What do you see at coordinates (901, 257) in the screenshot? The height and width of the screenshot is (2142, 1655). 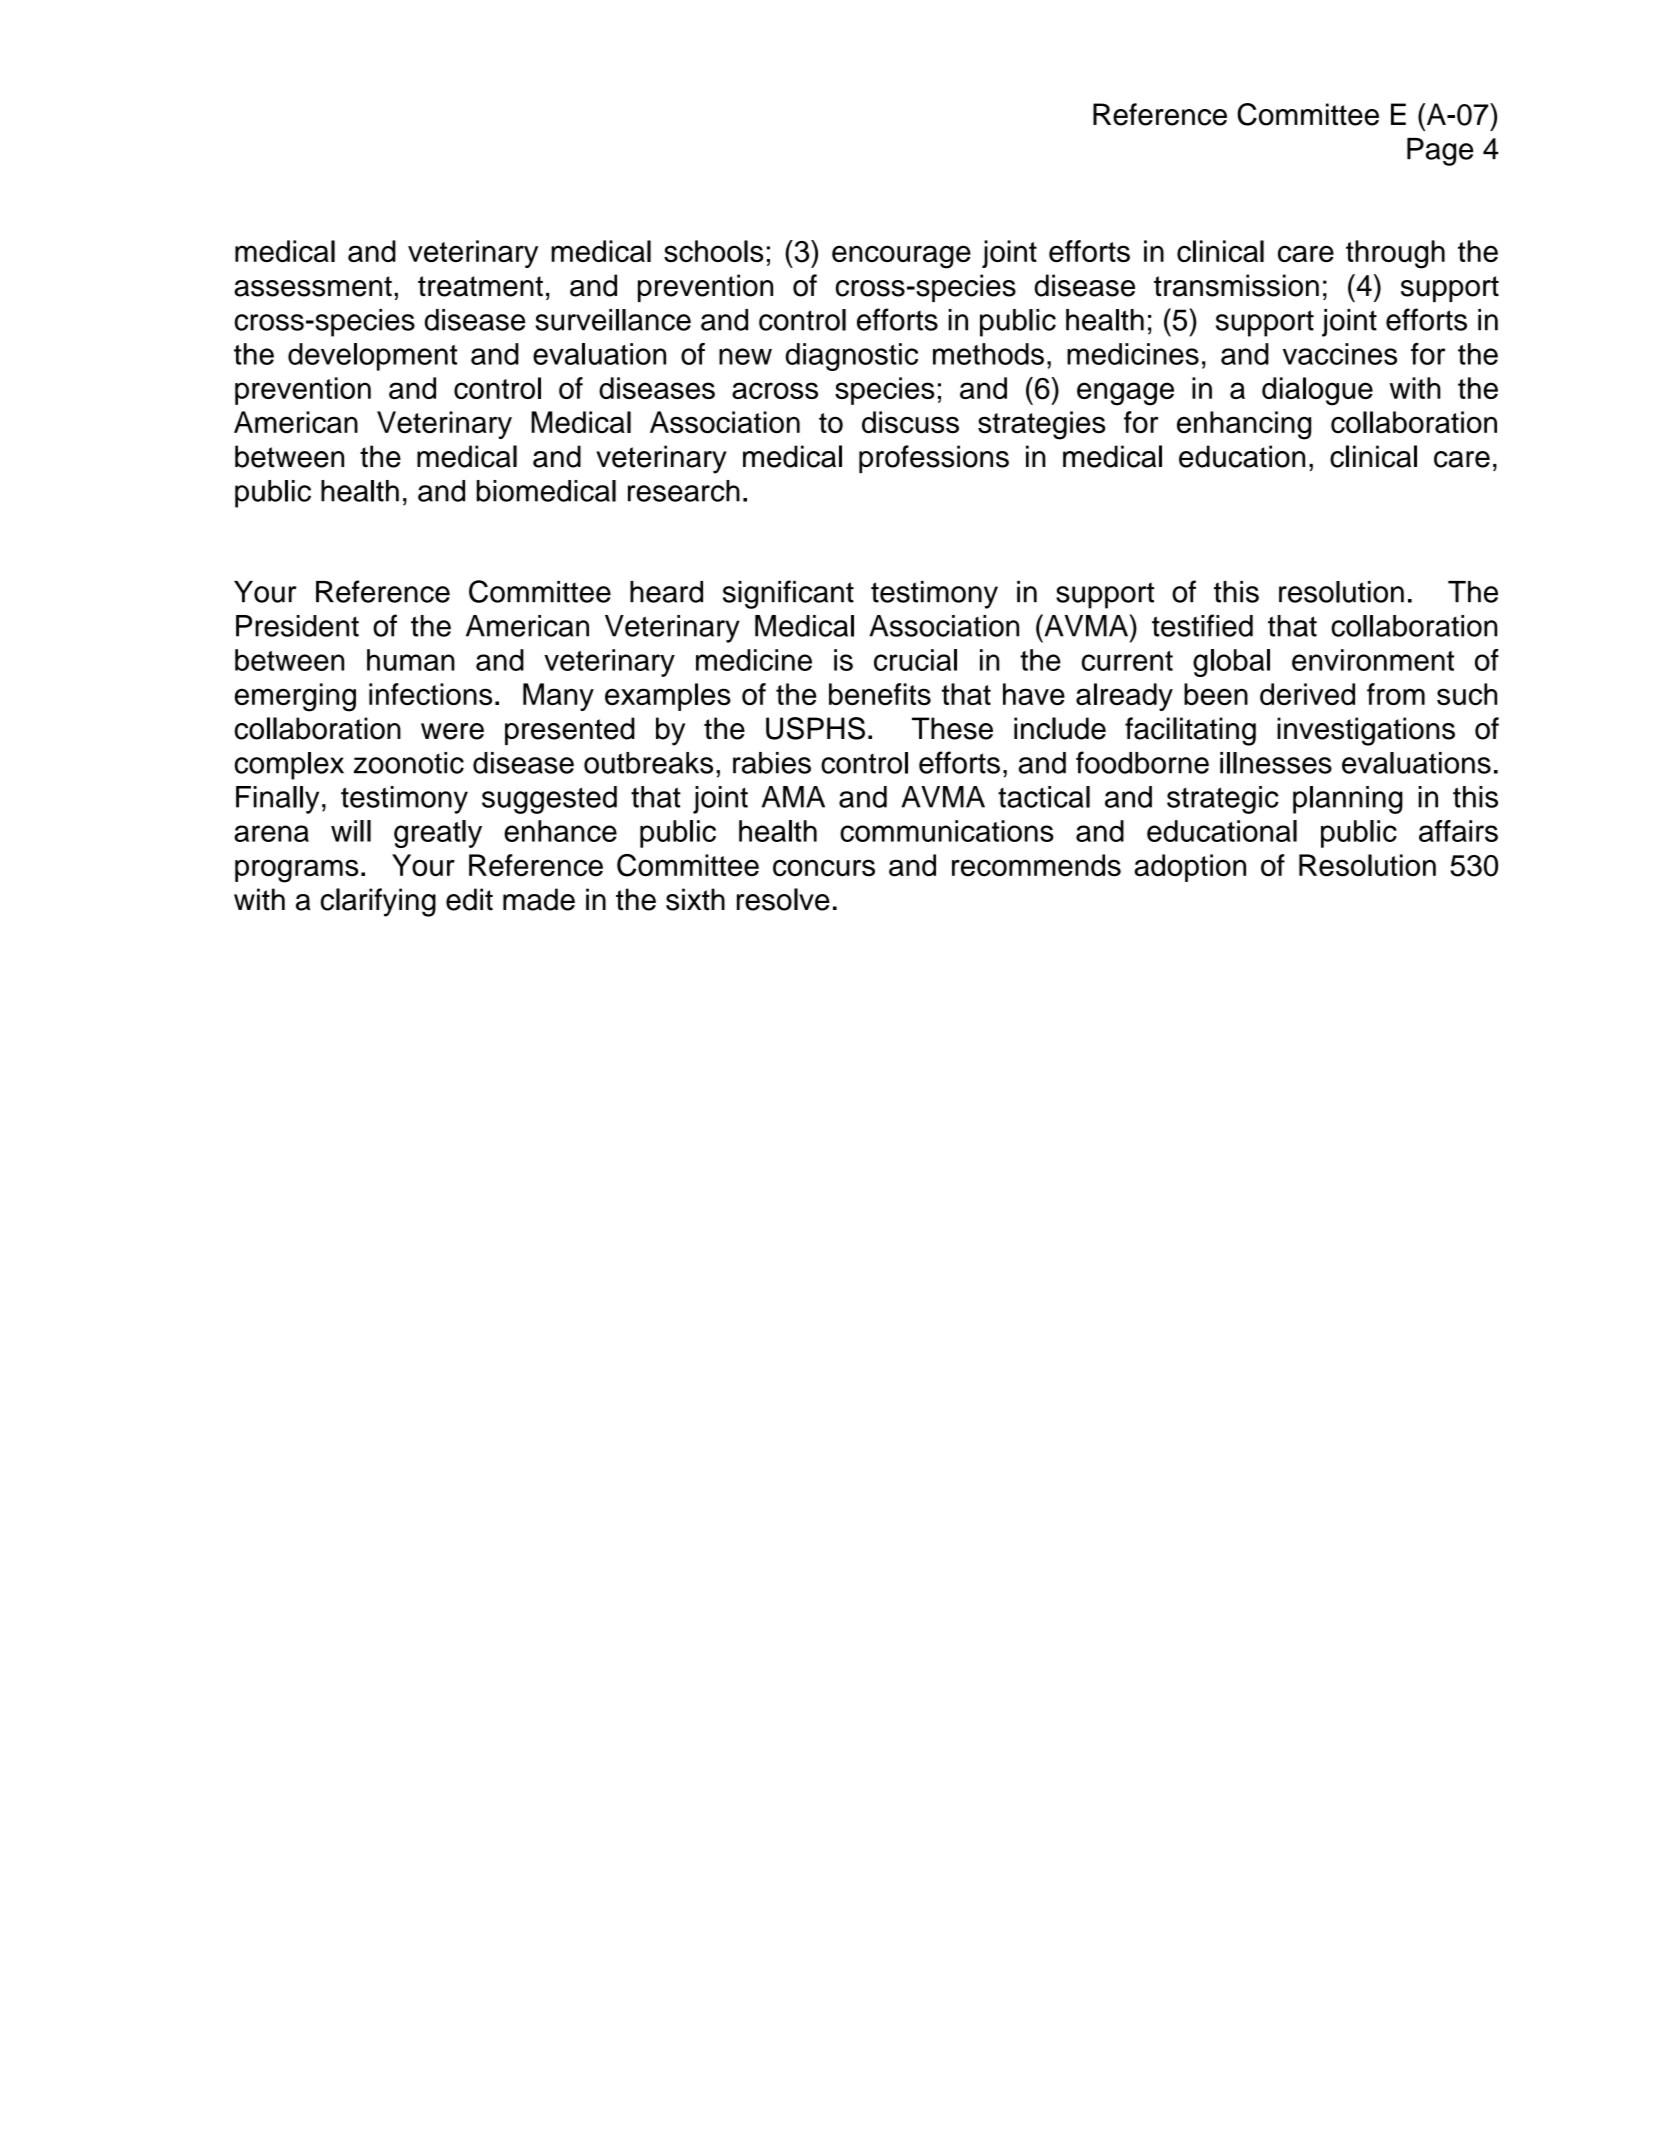 I see `encourage` at bounding box center [901, 257].
